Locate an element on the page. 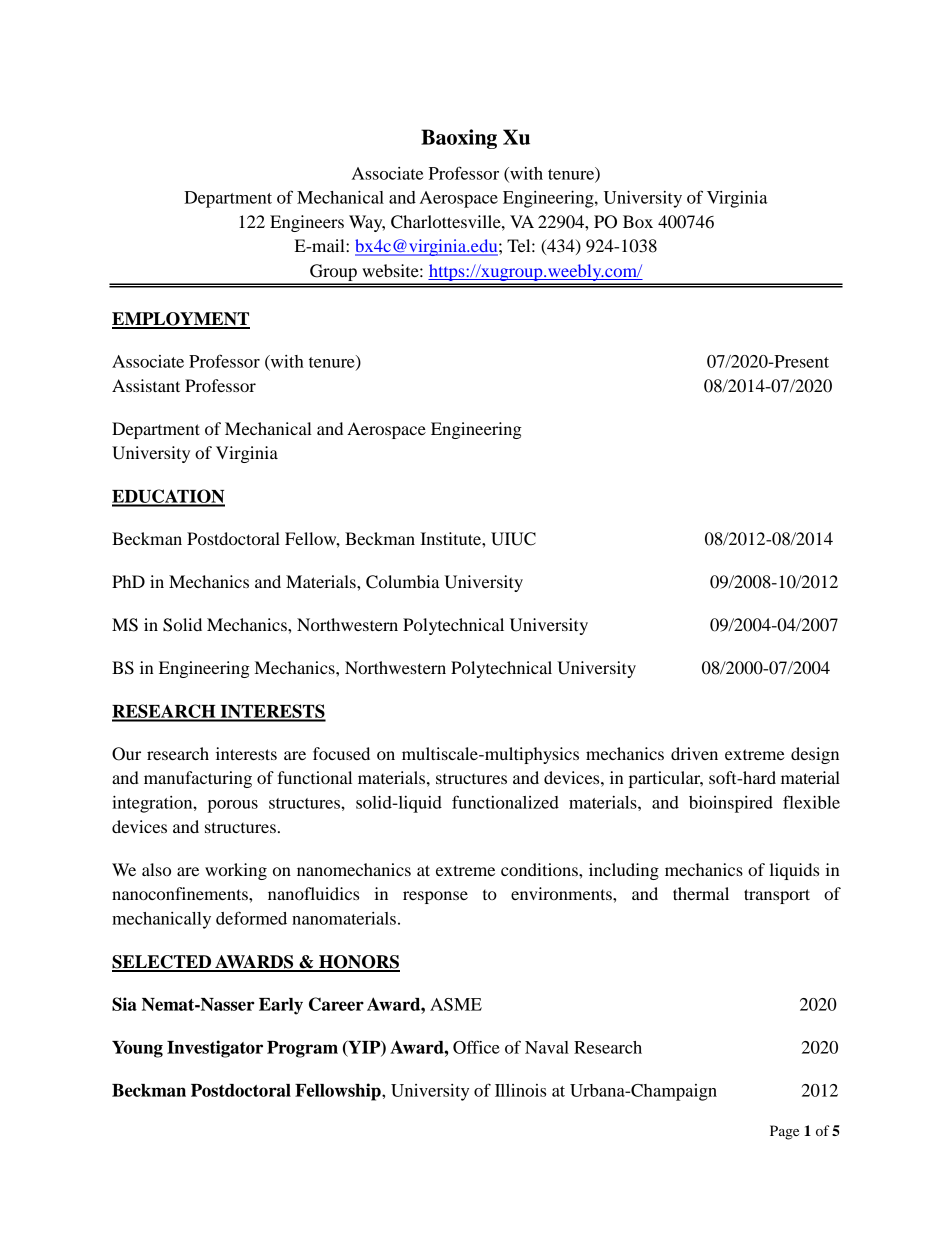  Columbia is located at coordinates (403, 582).
